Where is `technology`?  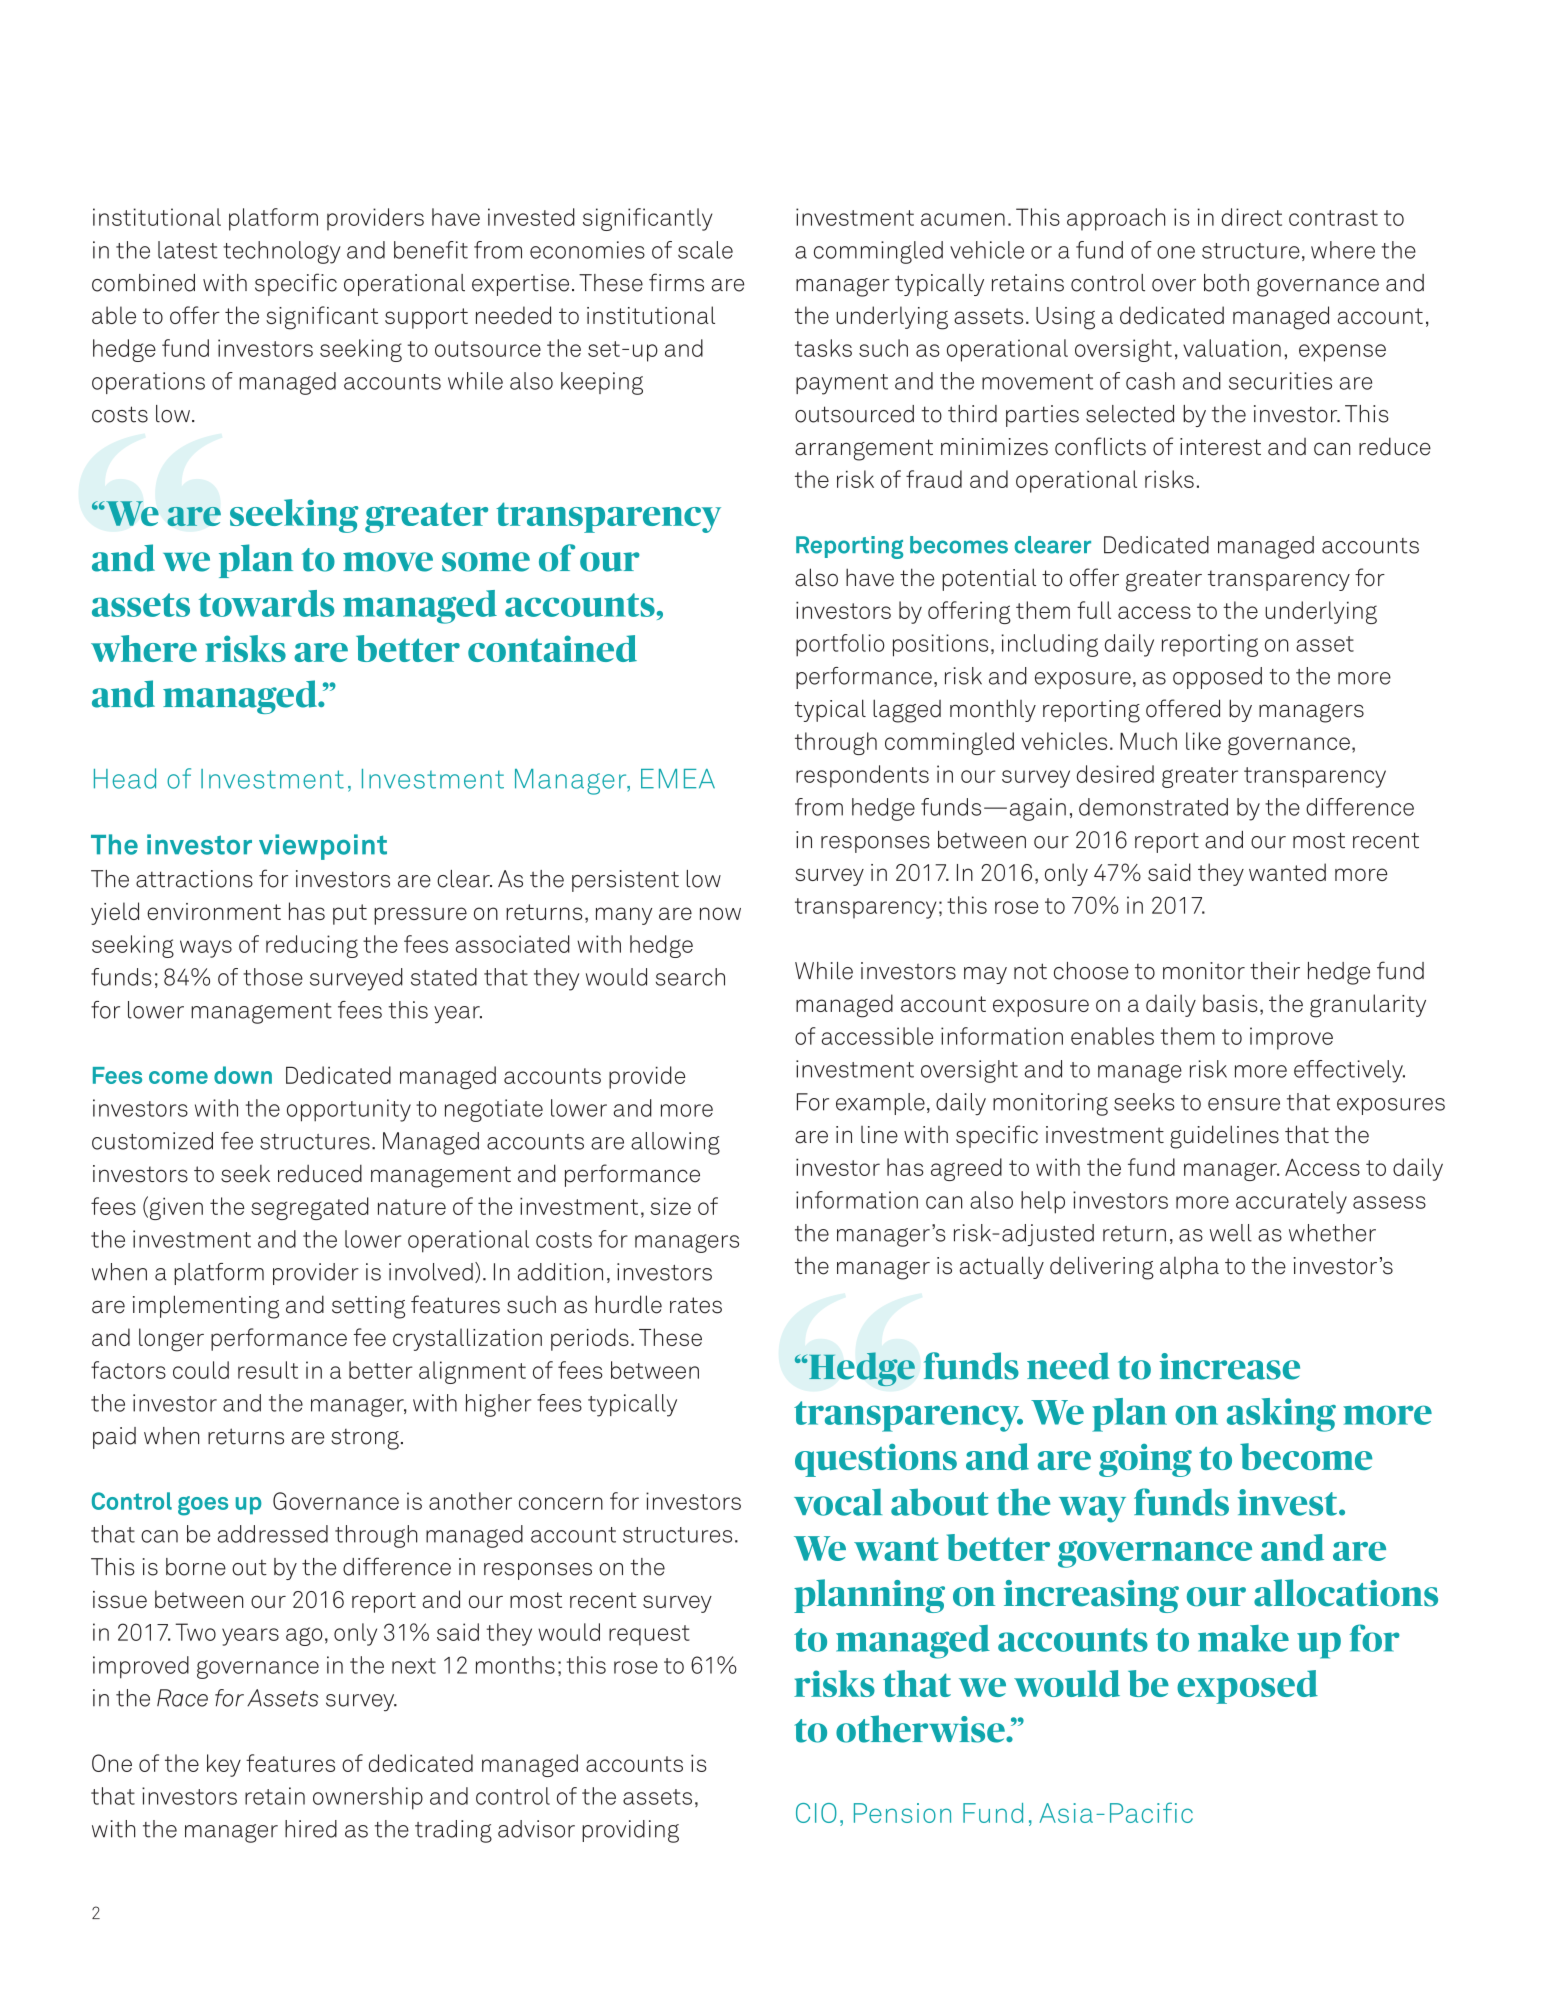 technology is located at coordinates (282, 252).
